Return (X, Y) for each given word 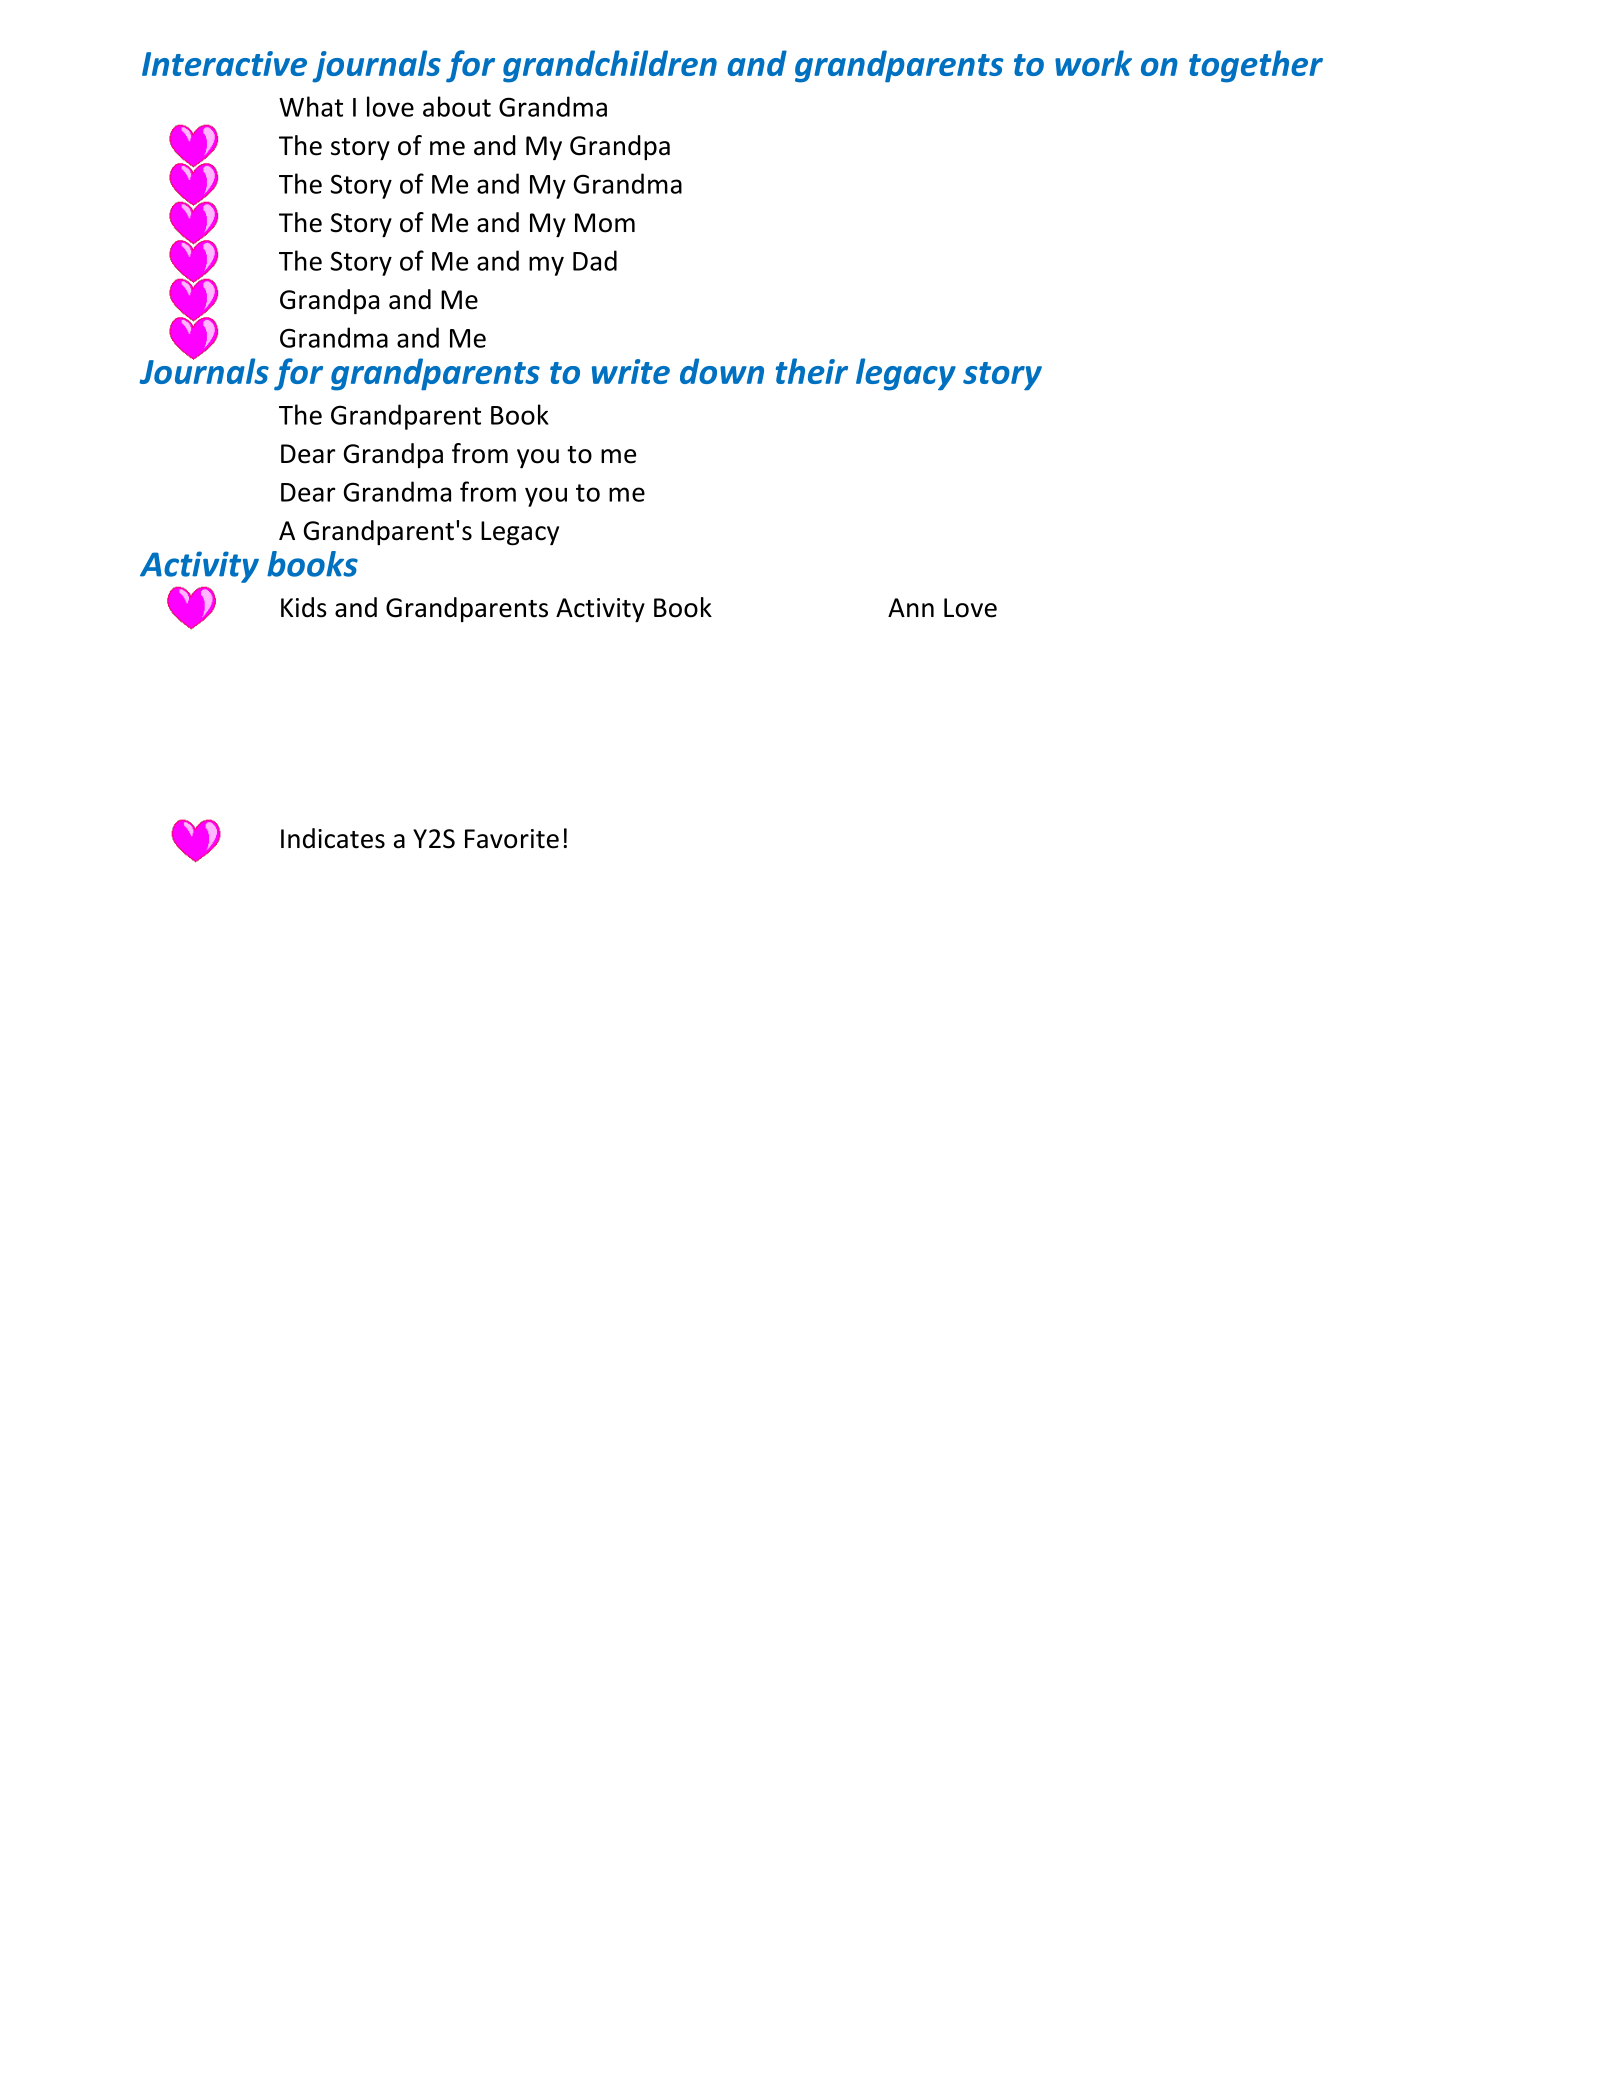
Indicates (333, 838)
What (311, 106)
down (722, 371)
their (812, 371)
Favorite (512, 839)
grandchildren (610, 66)
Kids (304, 607)
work (1093, 63)
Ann (911, 607)
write (631, 371)
